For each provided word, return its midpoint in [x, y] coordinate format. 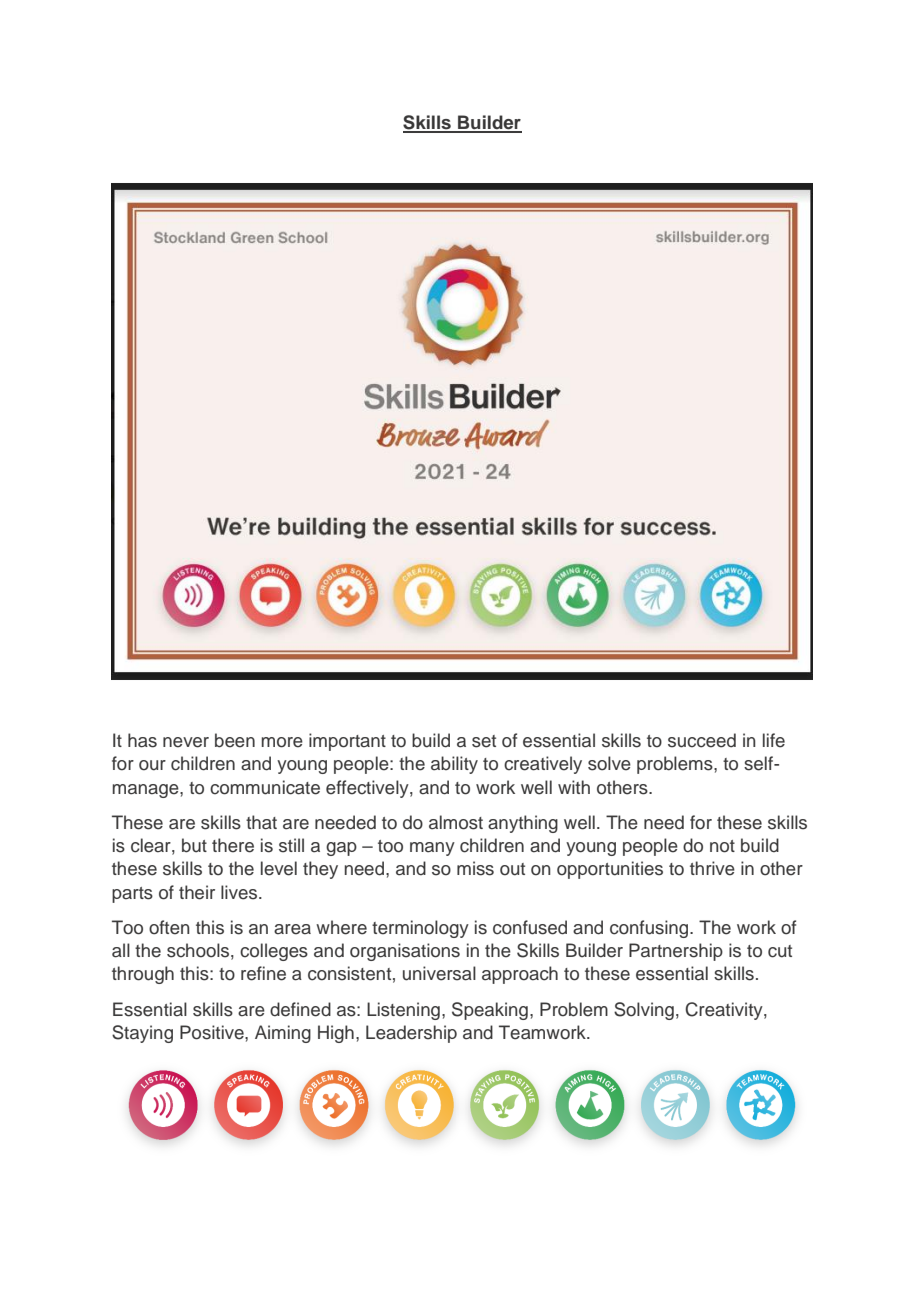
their [197, 892]
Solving [644, 1011]
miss [475, 868]
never [186, 742]
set [484, 741]
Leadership [411, 1034]
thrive [712, 868]
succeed [702, 740]
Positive [213, 1032]
